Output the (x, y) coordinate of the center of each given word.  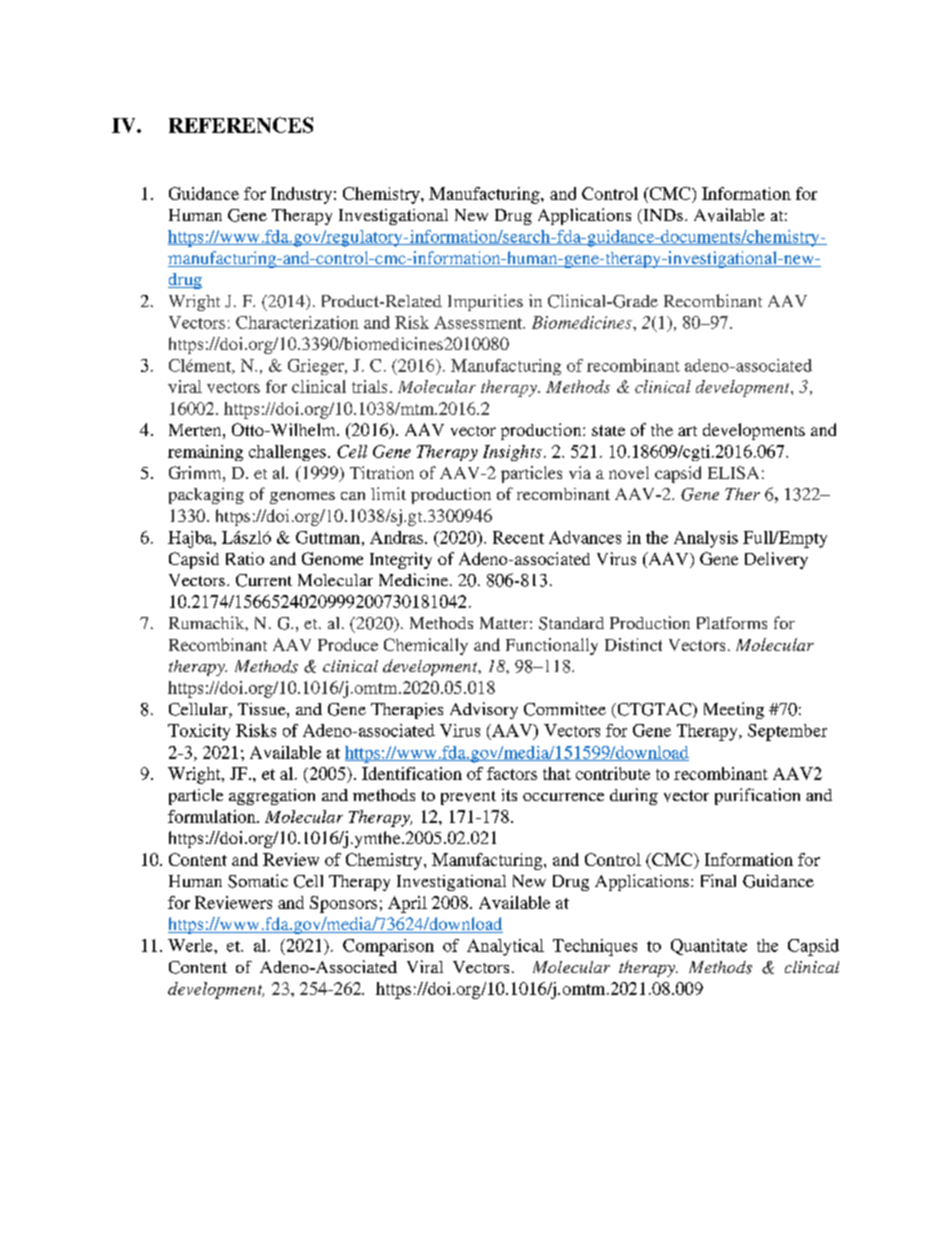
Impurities (485, 302)
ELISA (733, 472)
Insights (512, 453)
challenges (287, 453)
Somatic (258, 881)
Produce (348, 644)
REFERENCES (241, 125)
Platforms (732, 623)
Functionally (552, 646)
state (608, 430)
